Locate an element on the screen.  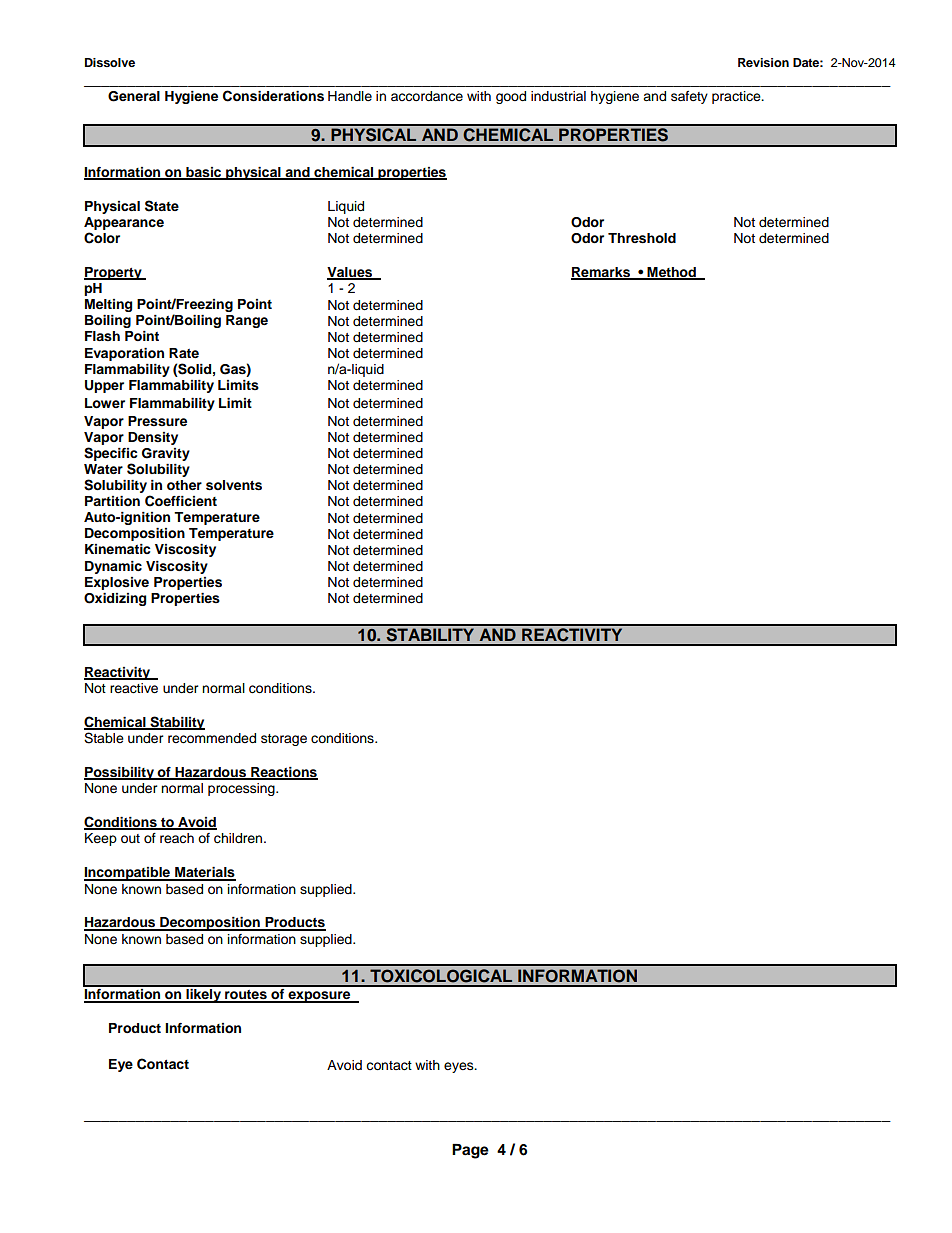
safety is located at coordinates (689, 97).
